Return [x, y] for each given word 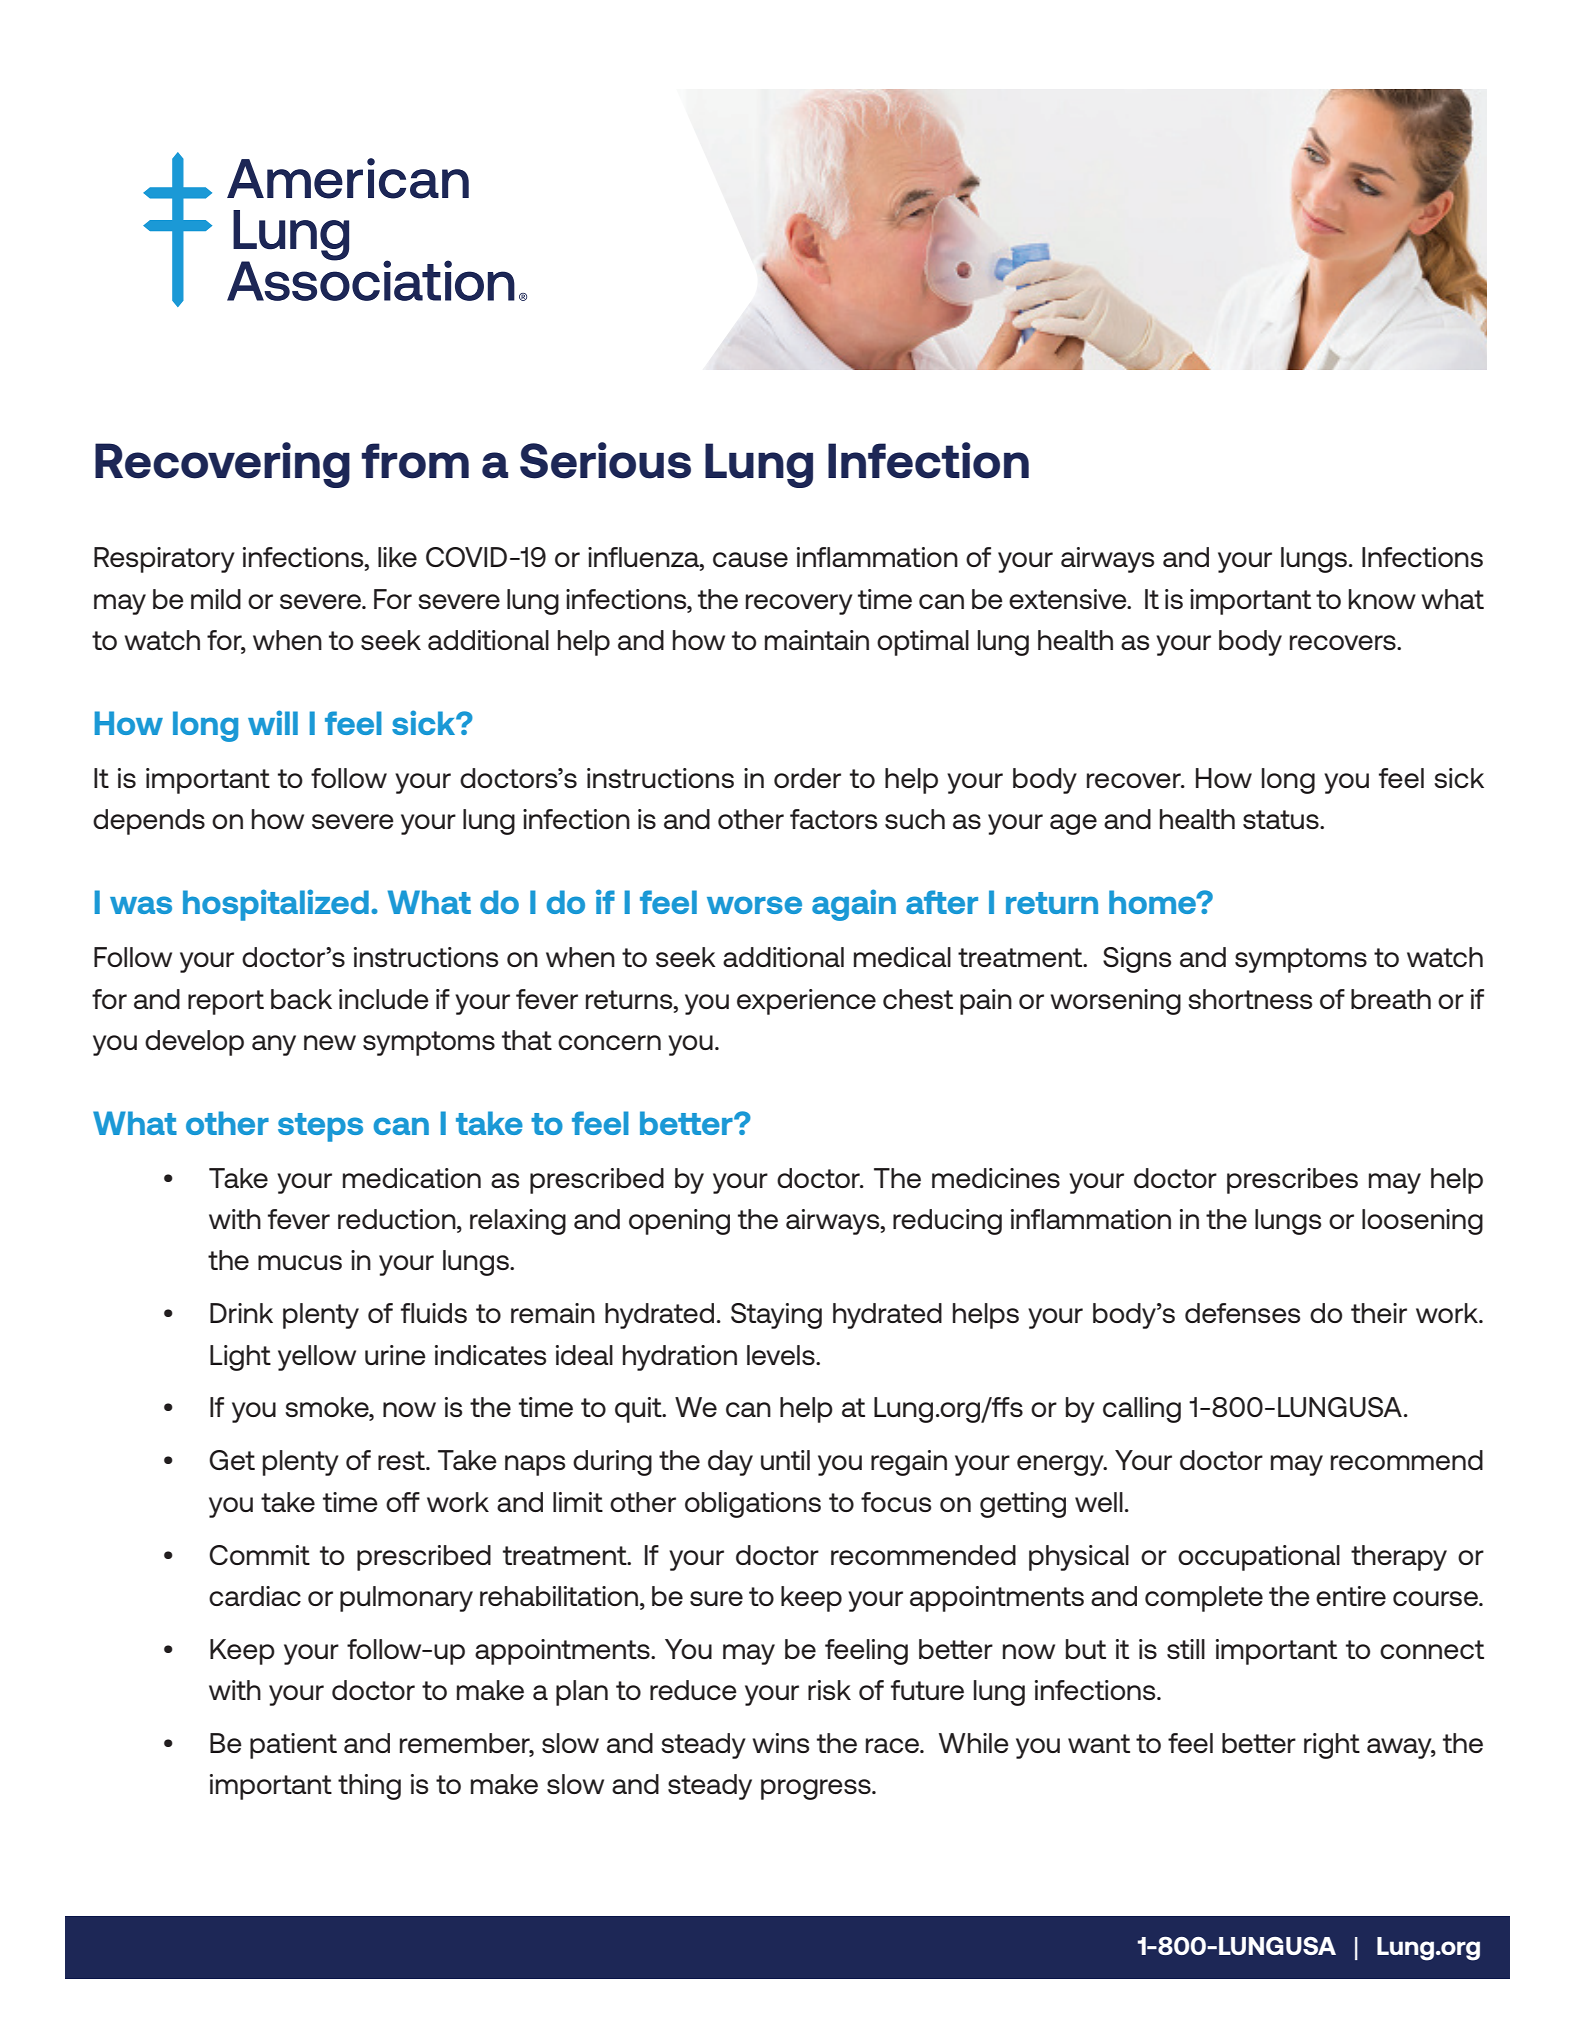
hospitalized [276, 905]
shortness [1250, 999]
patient [293, 1746]
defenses [1242, 1313]
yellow [317, 1358]
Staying [776, 1316]
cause [750, 559]
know [1382, 599]
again [854, 905]
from [415, 461]
